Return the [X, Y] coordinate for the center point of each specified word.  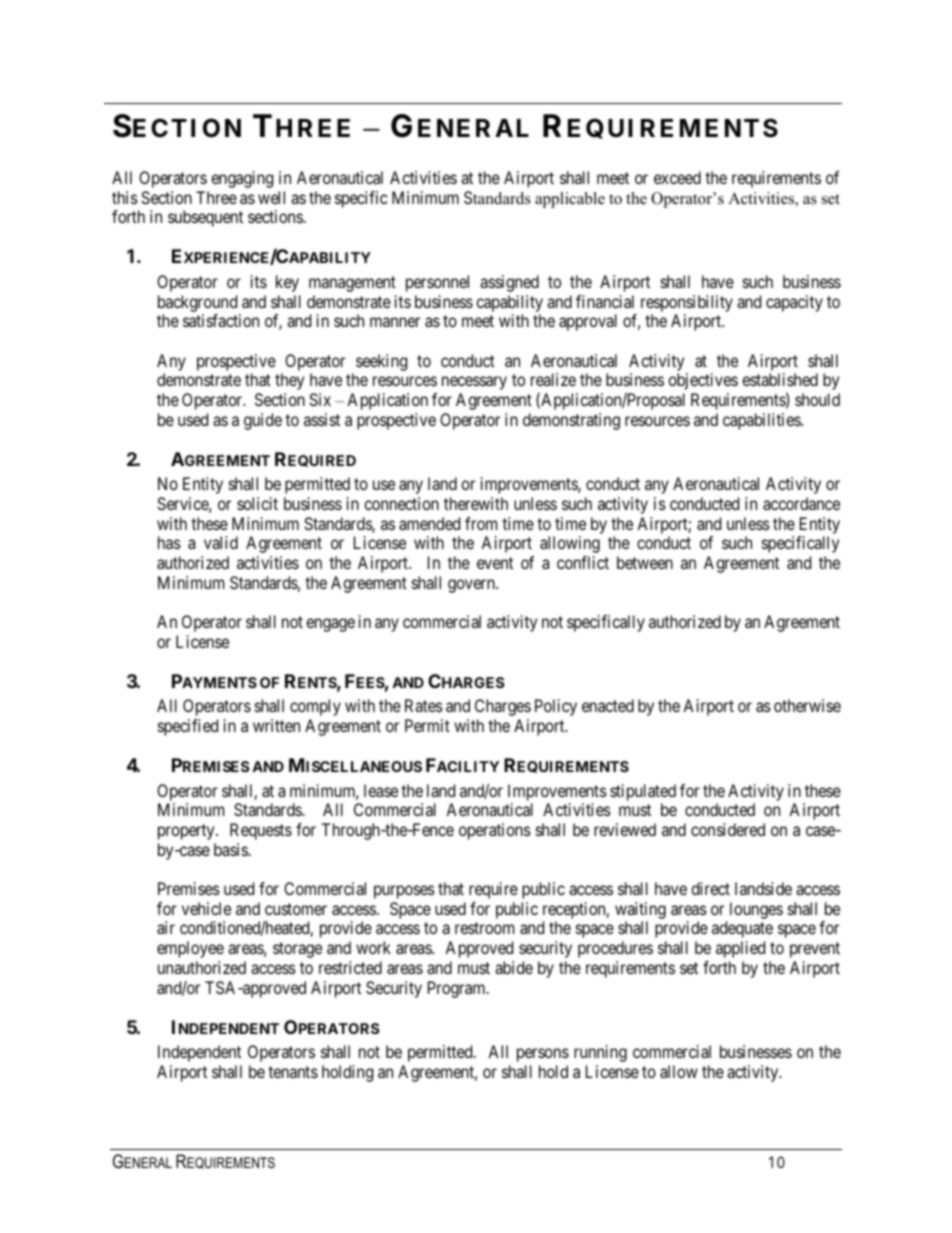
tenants [293, 1072]
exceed [677, 177]
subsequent [205, 218]
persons [543, 1055]
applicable [570, 200]
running [600, 1053]
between [645, 562]
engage [330, 625]
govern [472, 586]
